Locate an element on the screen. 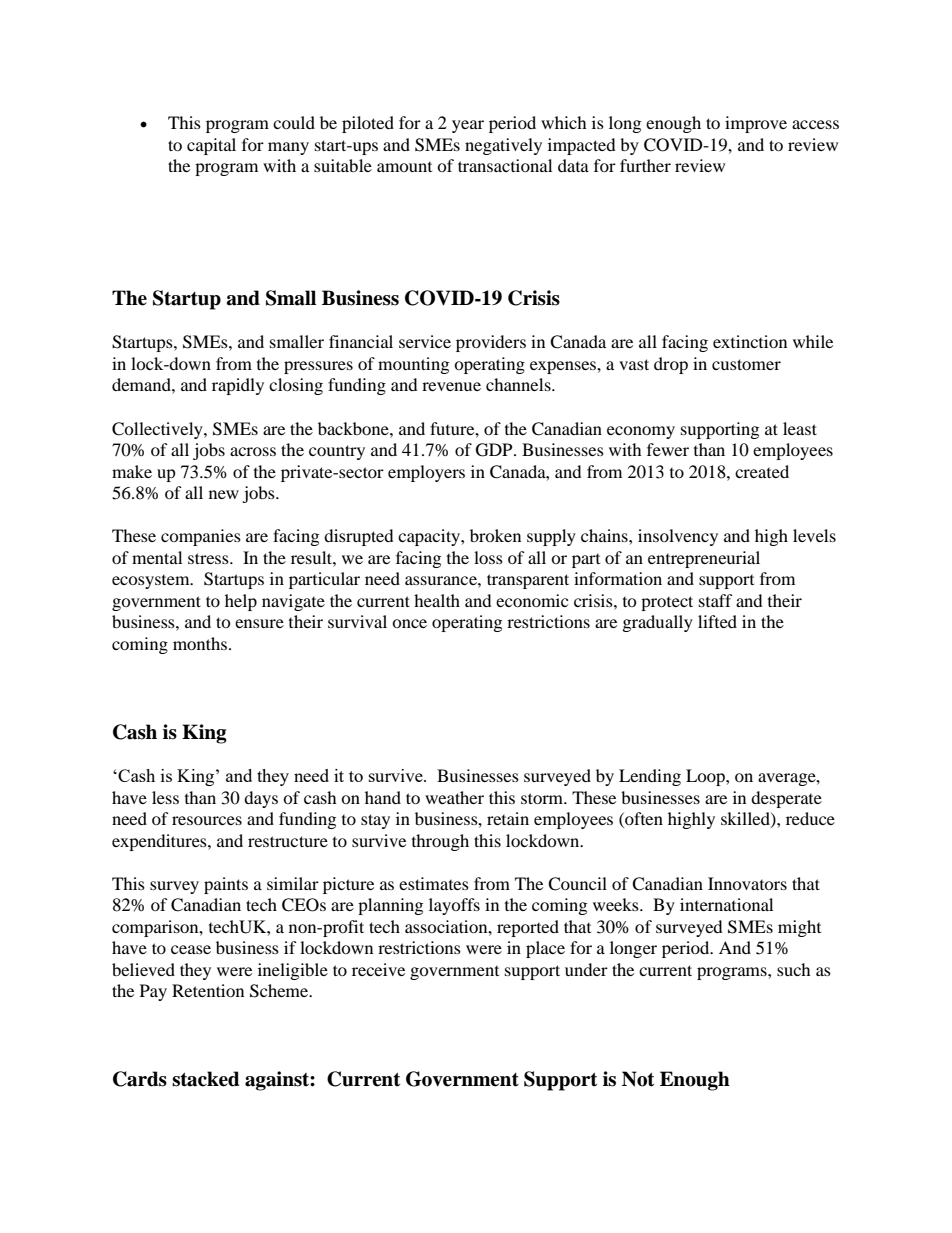 The width and height of the screenshot is (952, 1233). negatively is located at coordinates (503, 146).
